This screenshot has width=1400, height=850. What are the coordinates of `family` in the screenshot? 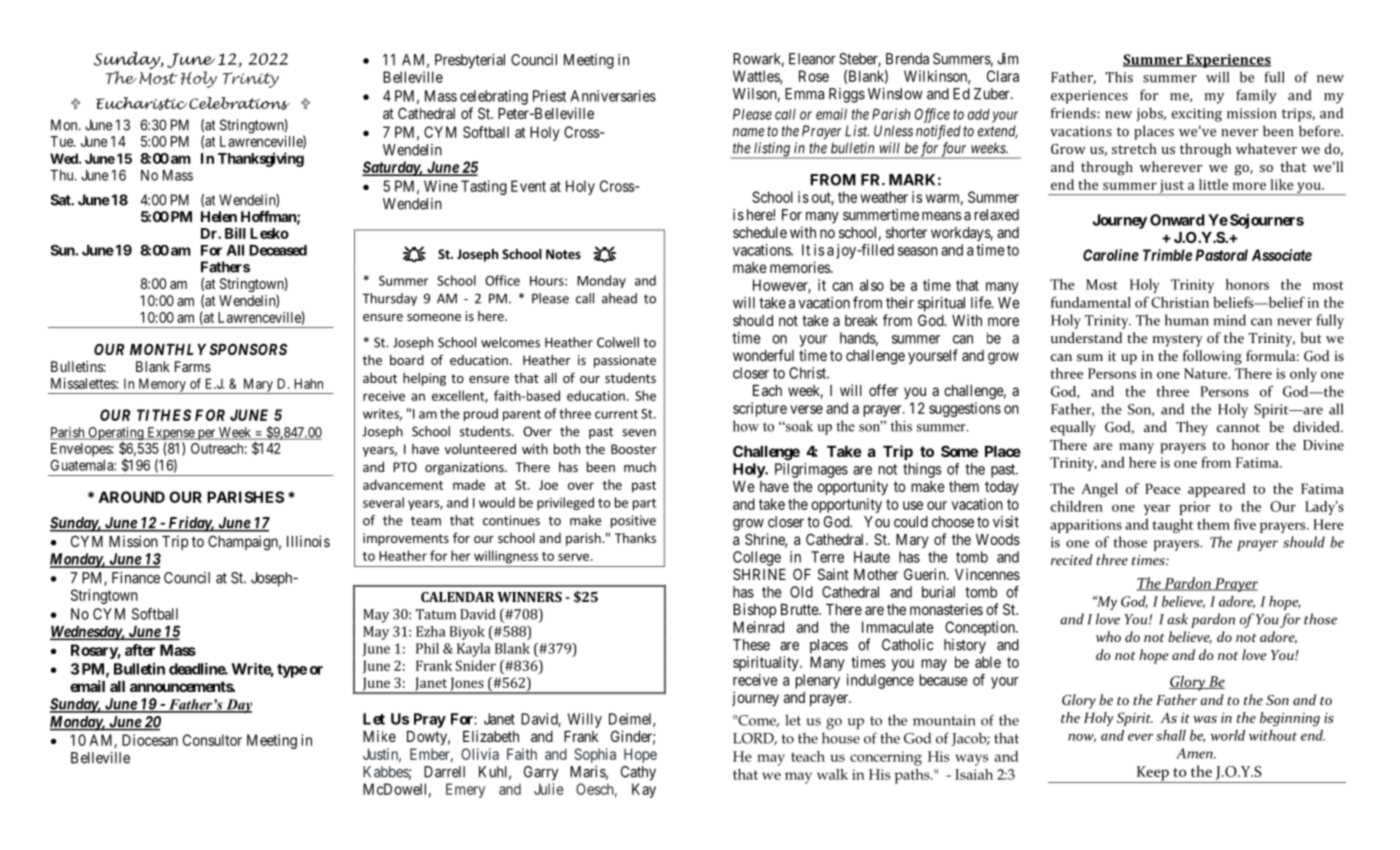 It's located at (1256, 96).
